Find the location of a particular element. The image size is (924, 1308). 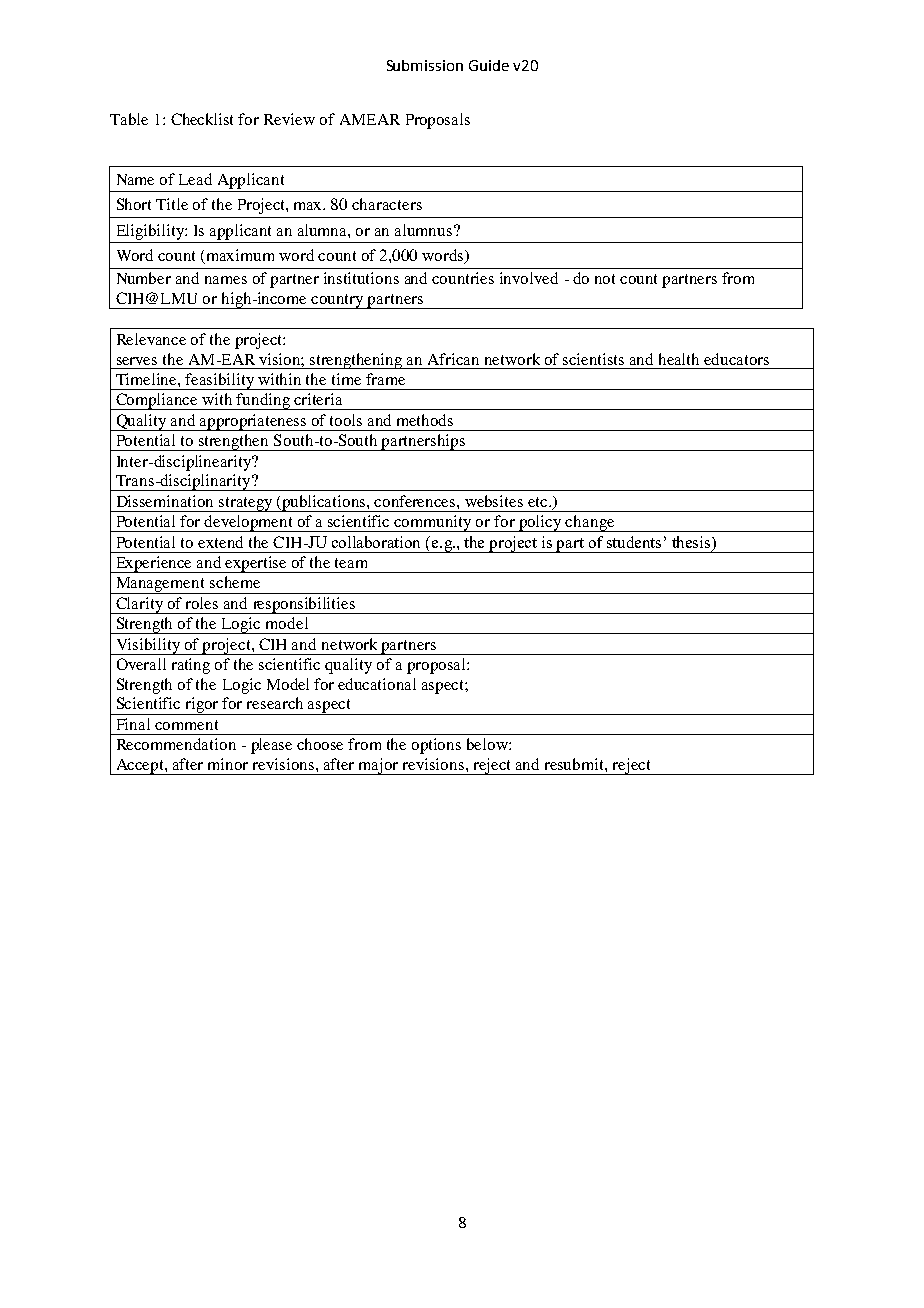

Checklist is located at coordinates (202, 119).
